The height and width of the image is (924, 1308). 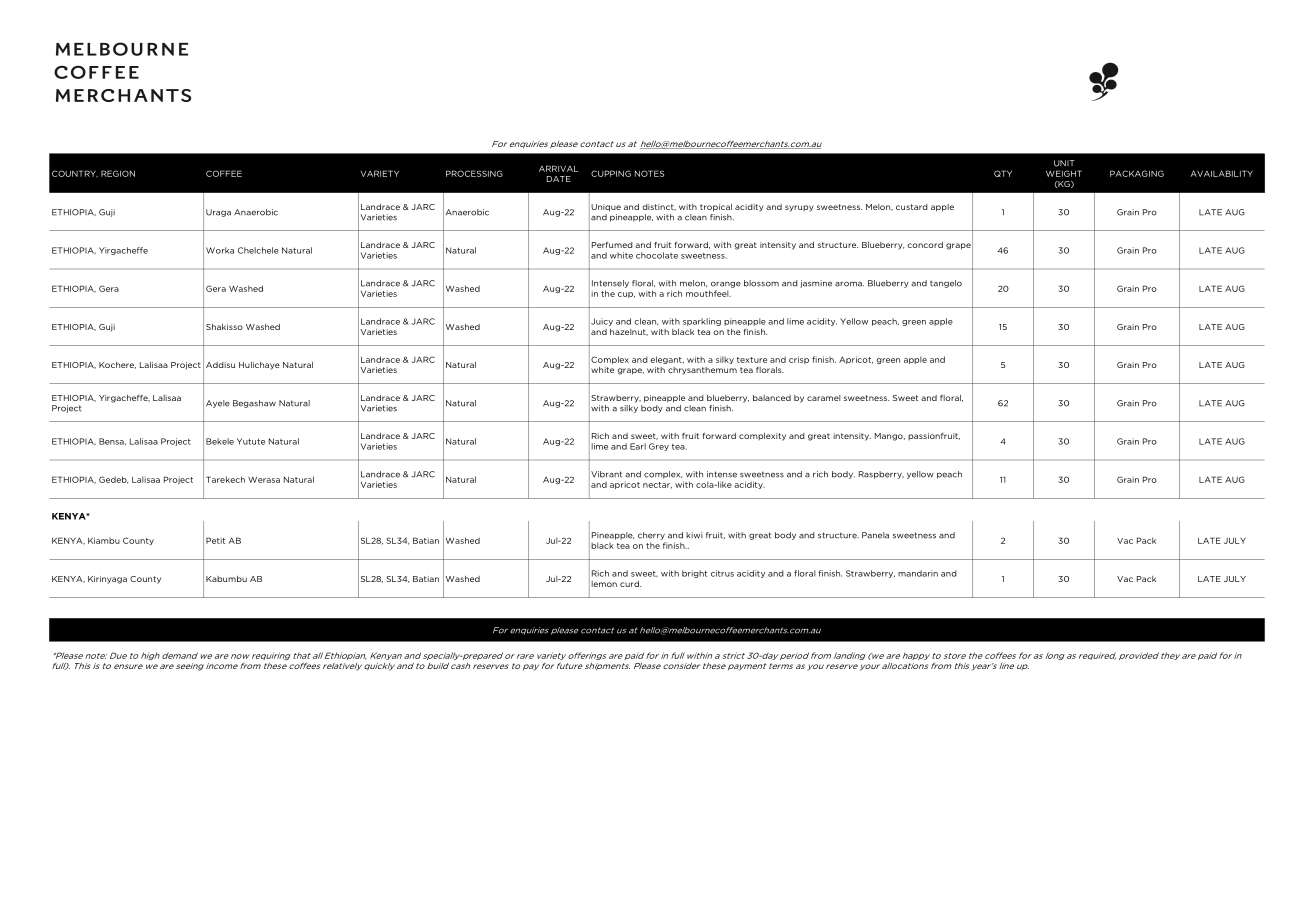 I want to click on crisp, so click(x=799, y=360).
